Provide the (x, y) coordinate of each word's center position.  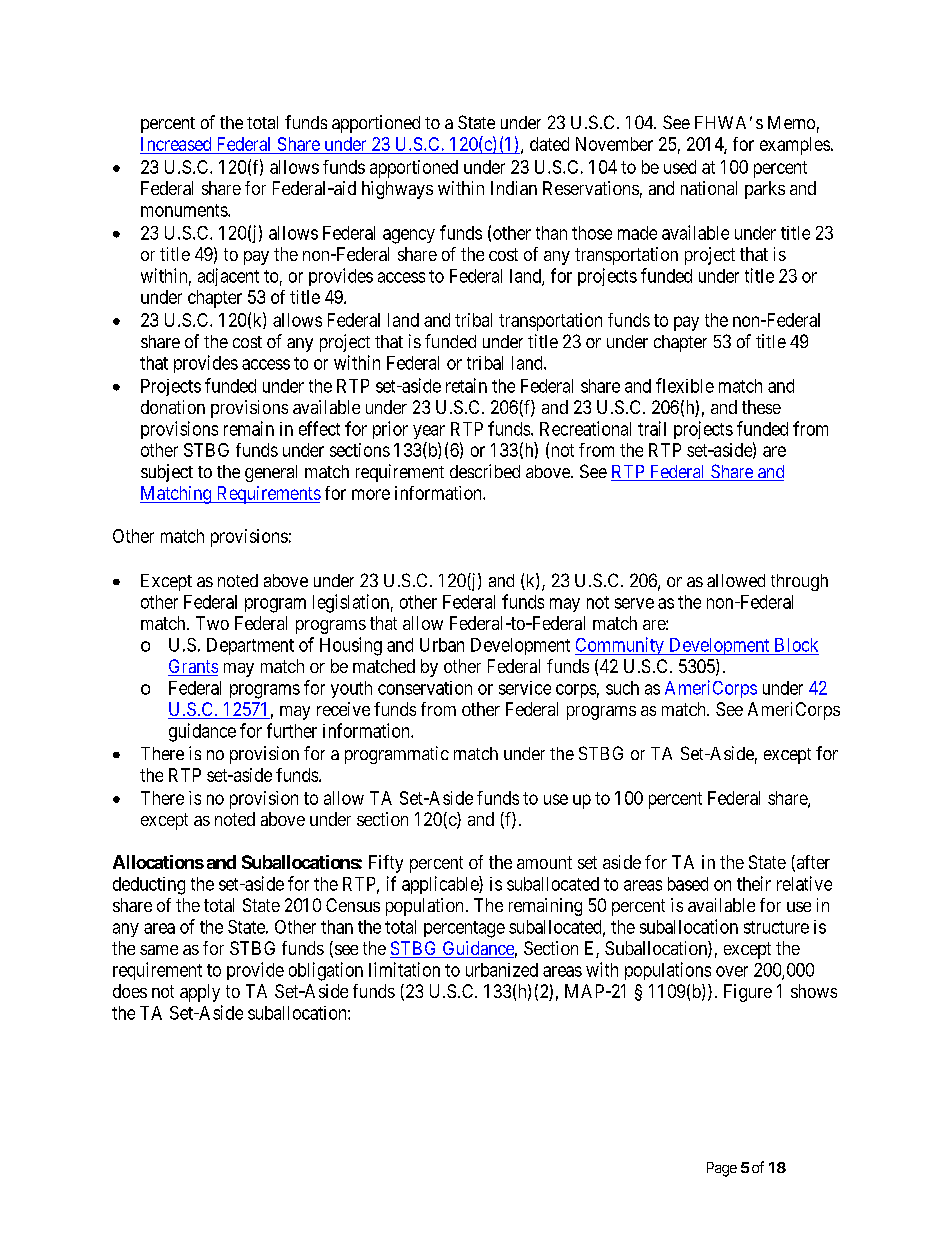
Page (722, 1169)
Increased (176, 144)
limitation (404, 969)
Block (796, 645)
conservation (425, 688)
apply (200, 993)
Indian (514, 188)
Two (212, 623)
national (709, 188)
